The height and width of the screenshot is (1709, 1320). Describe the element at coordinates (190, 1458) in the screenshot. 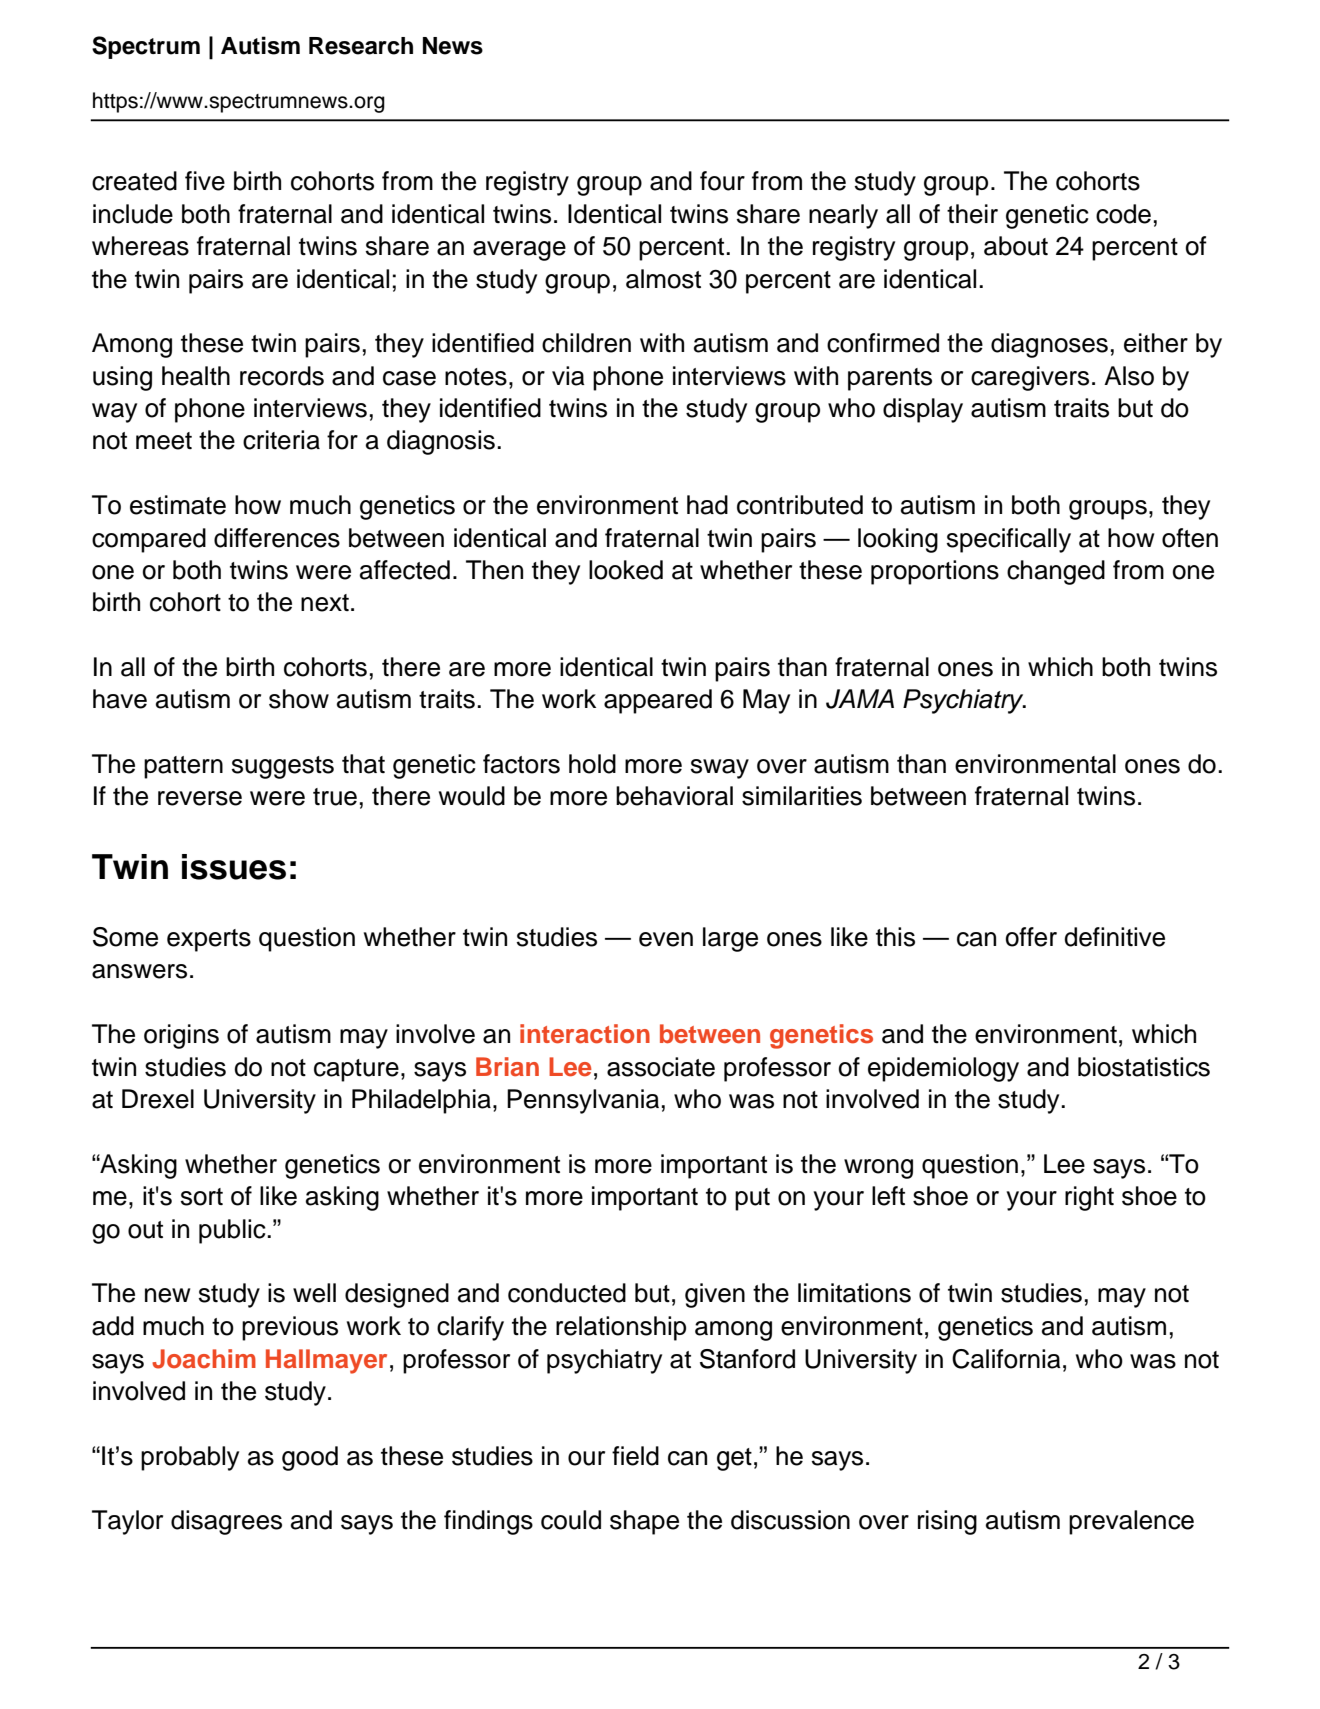

I see `probably` at that location.
